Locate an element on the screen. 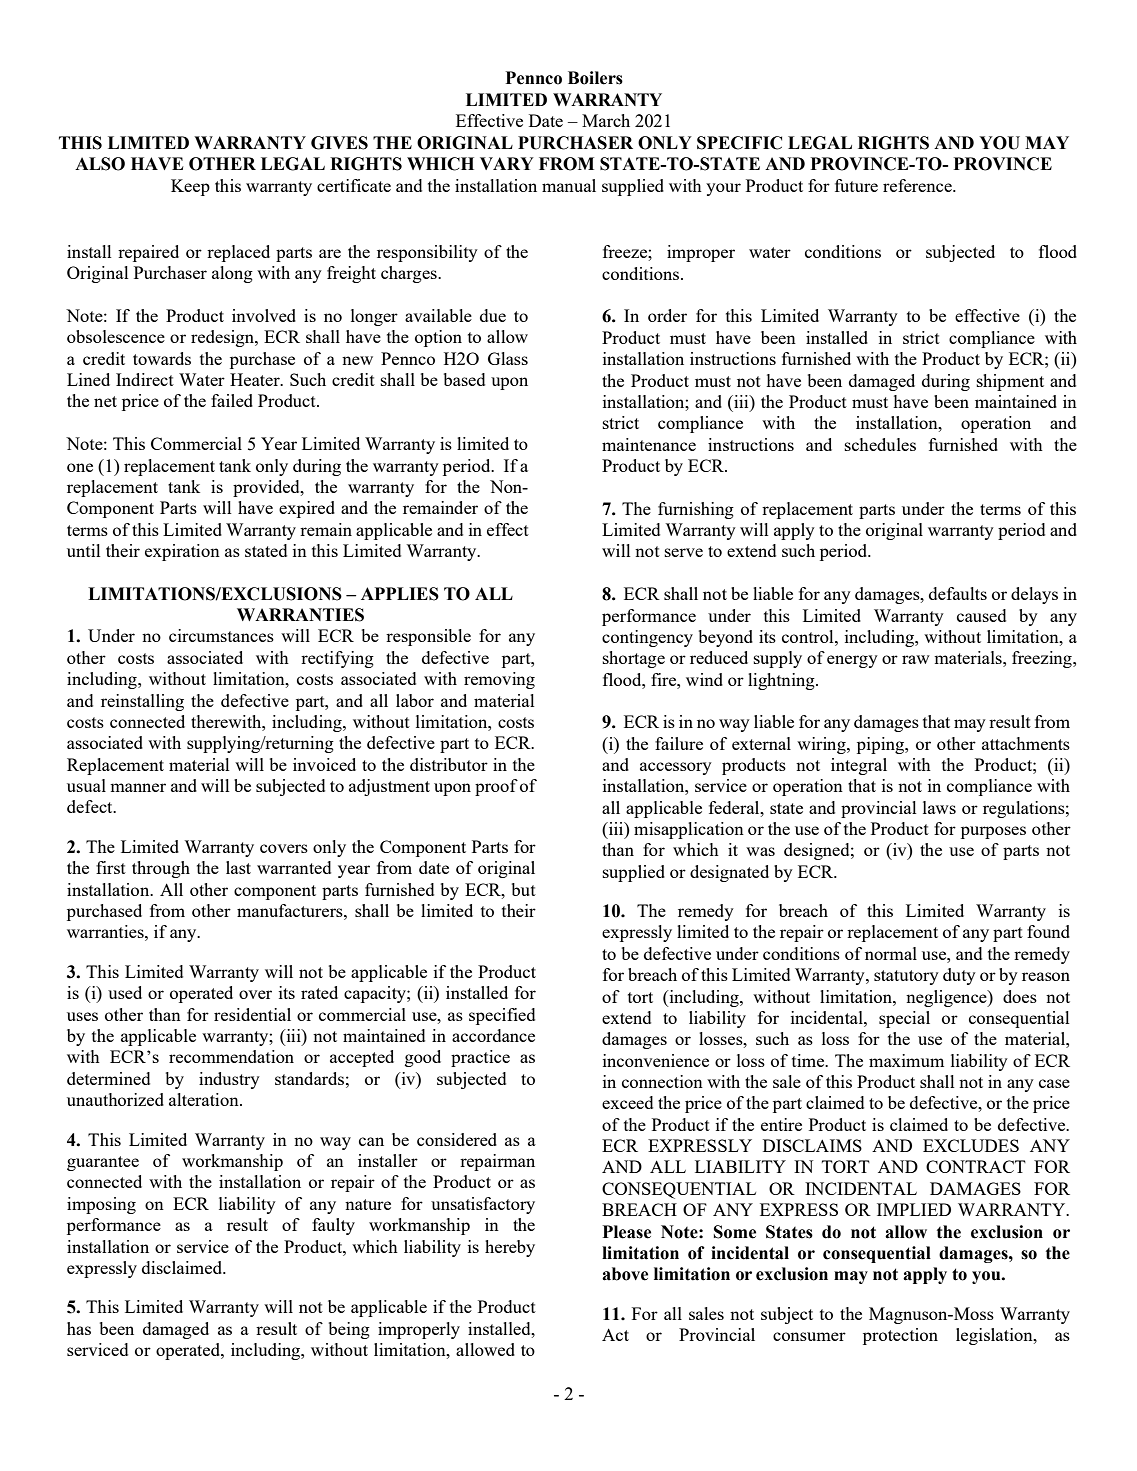  reference is located at coordinates (918, 185).
